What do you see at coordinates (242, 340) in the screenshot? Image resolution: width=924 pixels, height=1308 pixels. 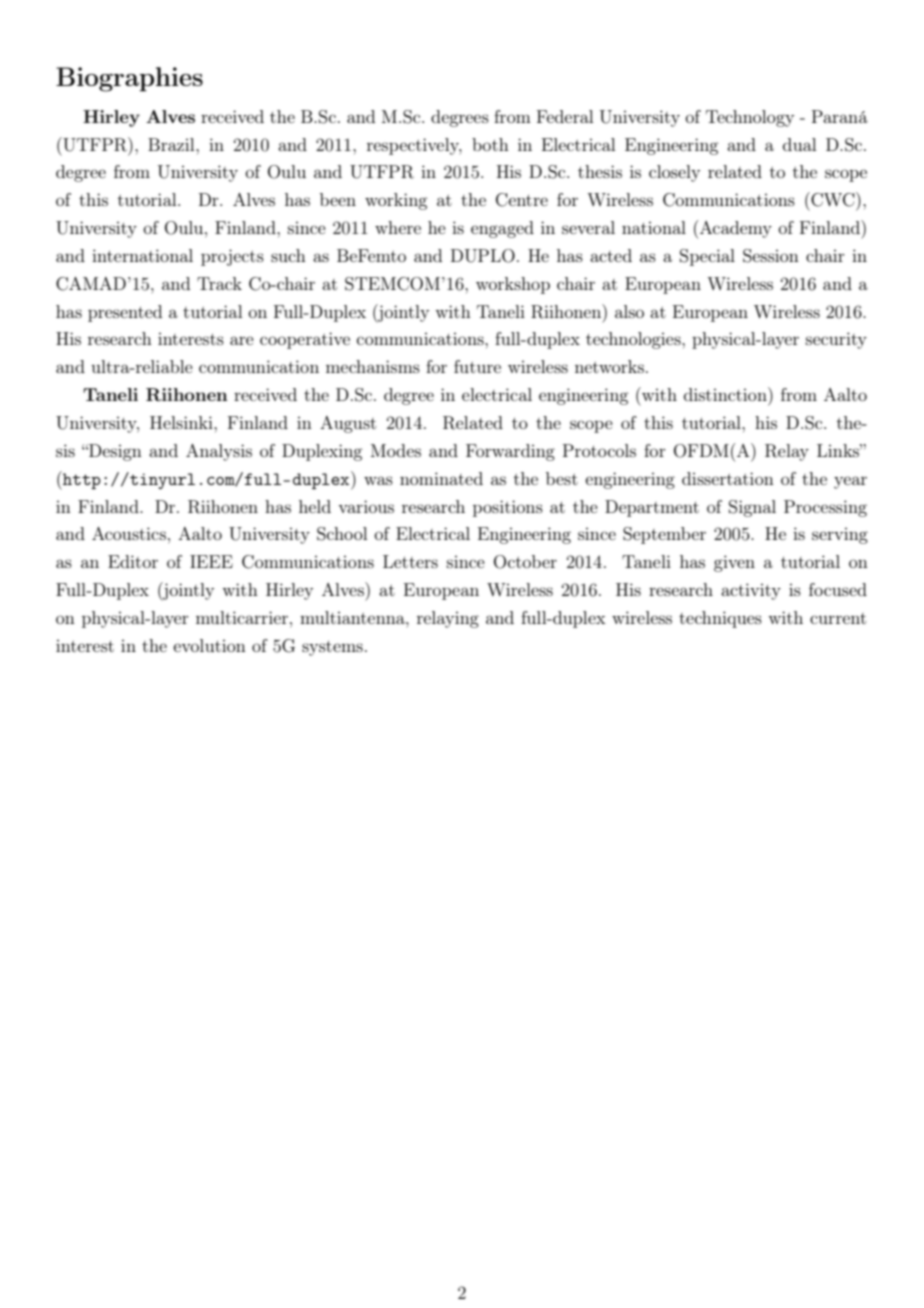 I see `are` at bounding box center [242, 340].
